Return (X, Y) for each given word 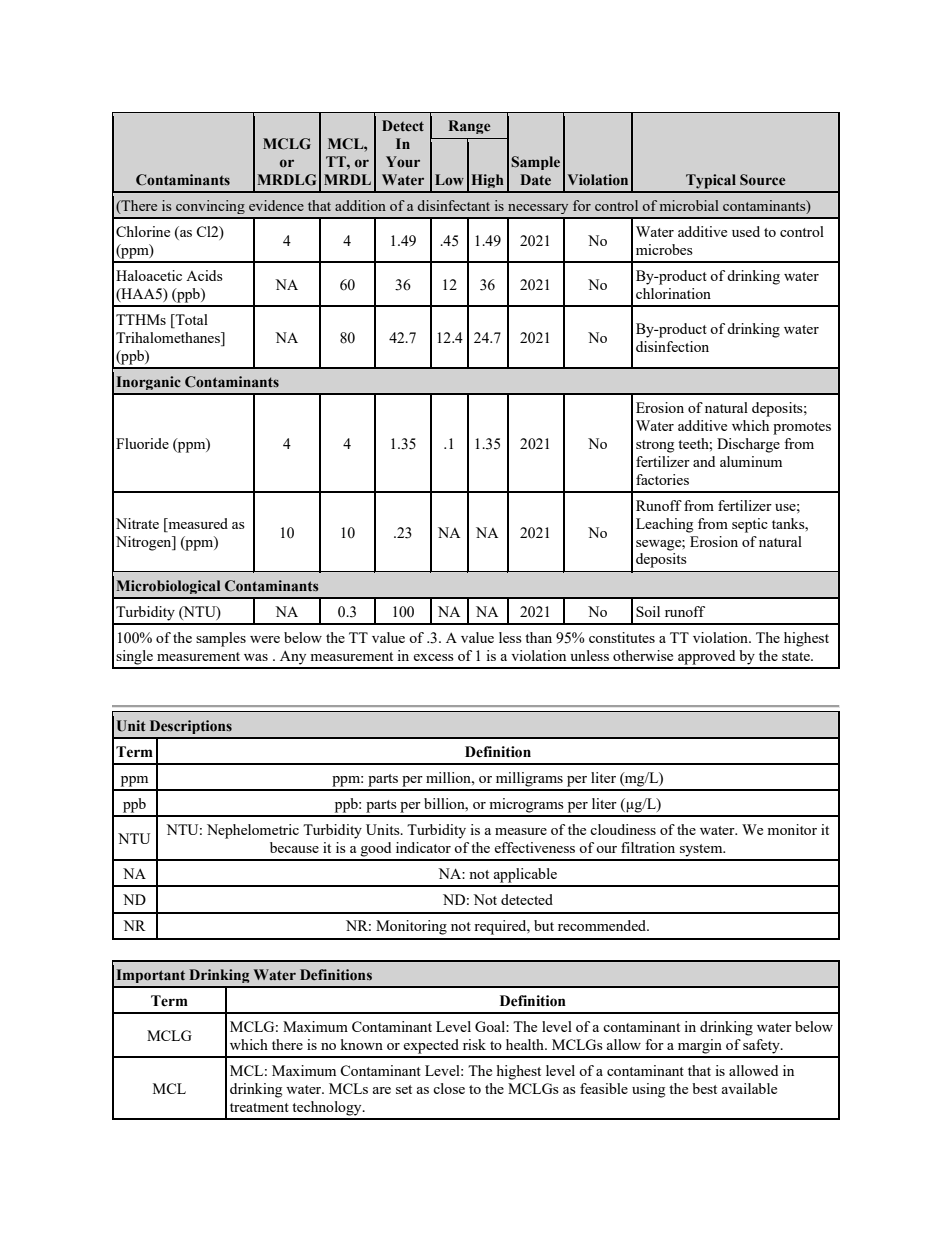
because (294, 847)
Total (190, 321)
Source (763, 180)
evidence (276, 205)
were (265, 639)
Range (470, 127)
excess (433, 657)
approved (706, 657)
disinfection (672, 346)
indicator (423, 847)
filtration (648, 847)
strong (655, 446)
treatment (259, 1107)
